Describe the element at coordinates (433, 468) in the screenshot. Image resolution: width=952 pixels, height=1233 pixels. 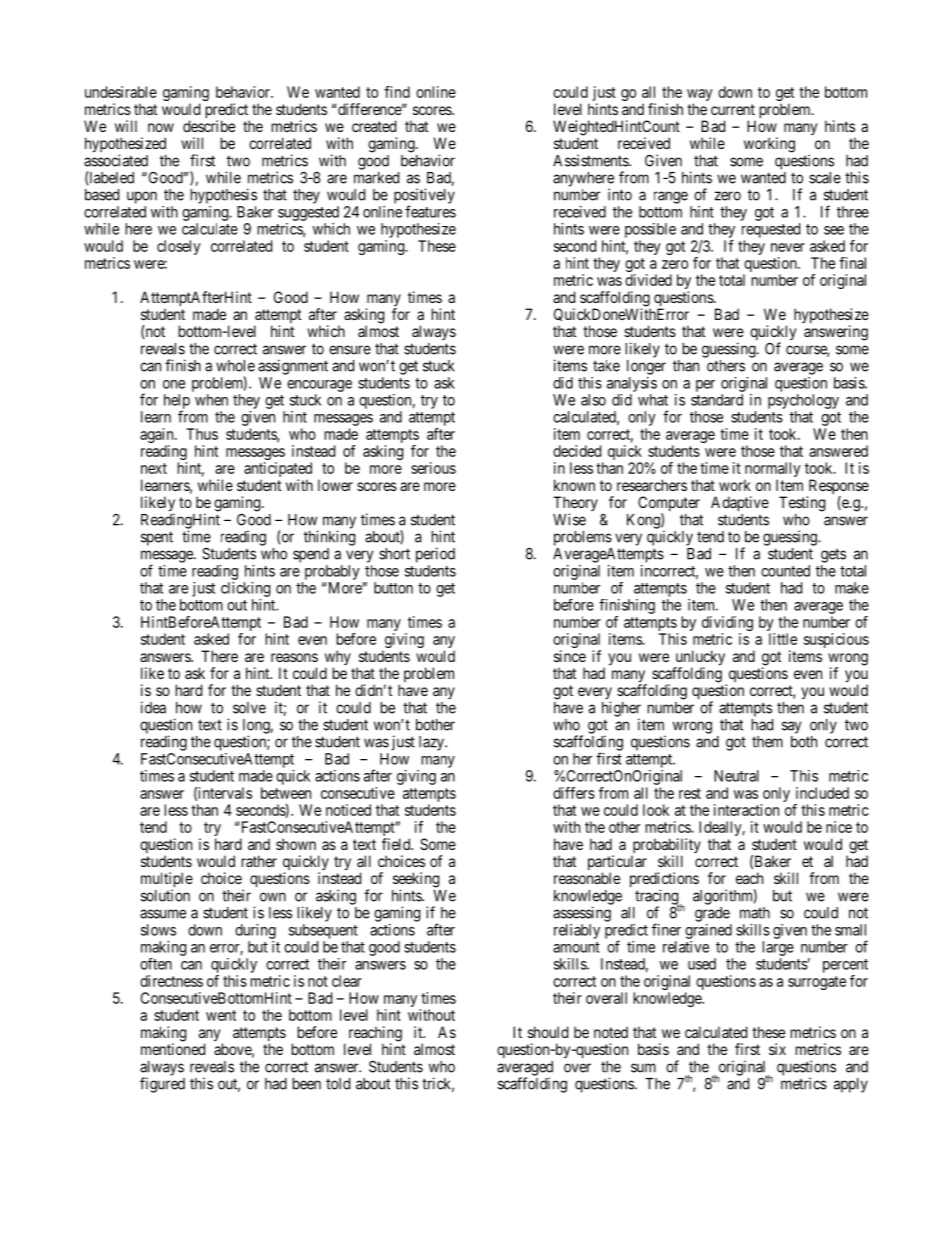
I see `serious` at that location.
